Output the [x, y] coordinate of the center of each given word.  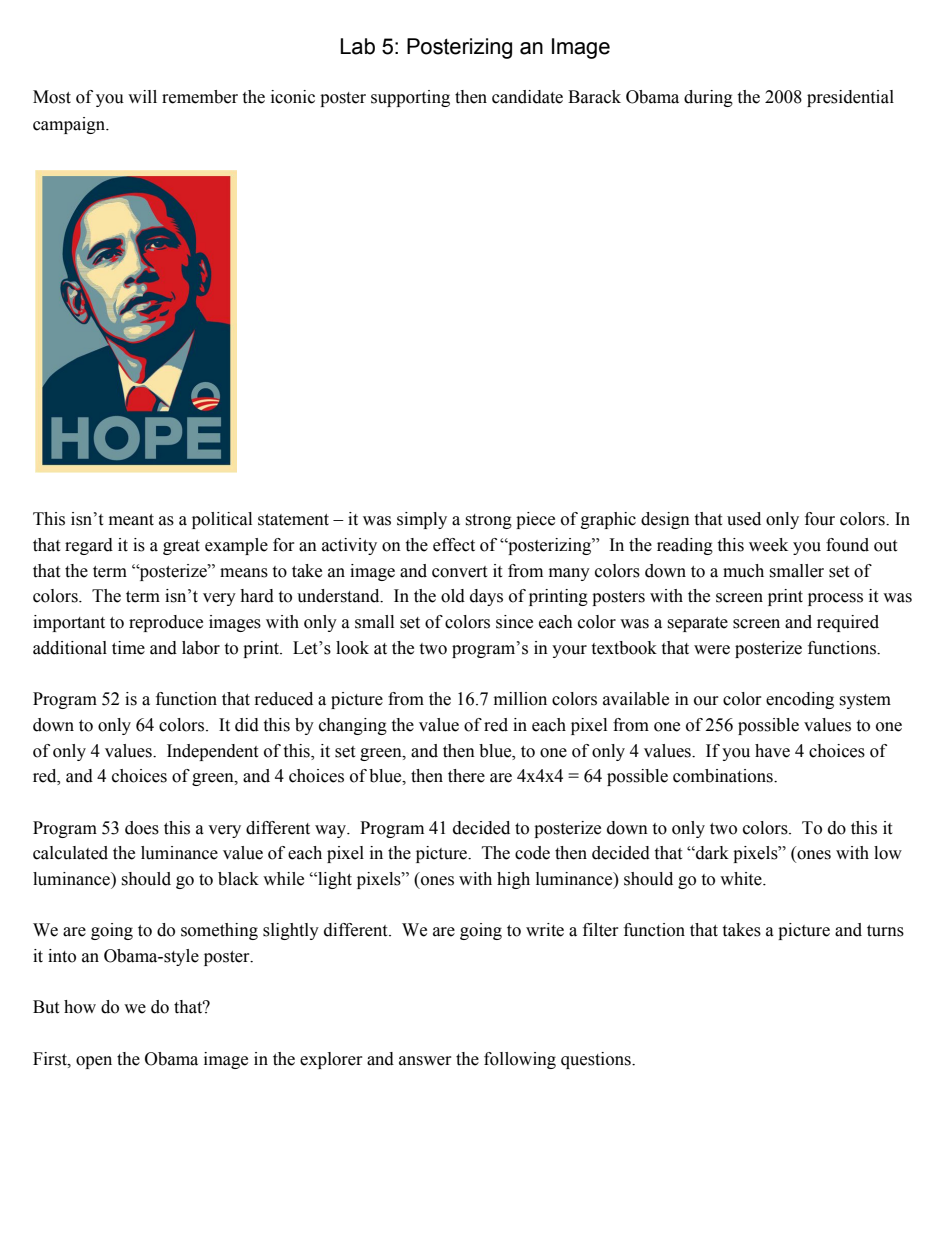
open [94, 1062]
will [142, 96]
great [181, 547]
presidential [850, 98]
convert [459, 572]
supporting [410, 98]
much [743, 571]
